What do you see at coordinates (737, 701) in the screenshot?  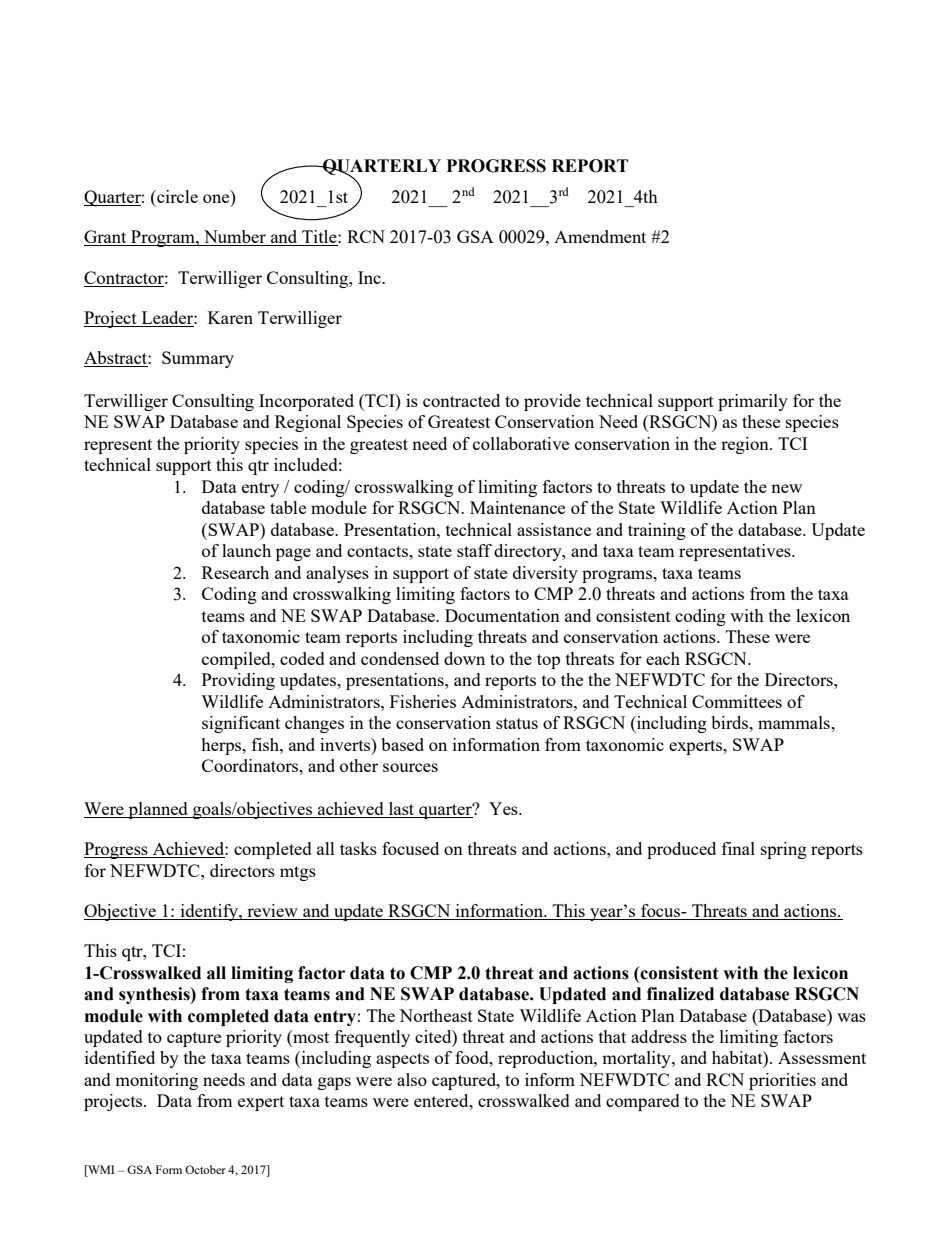 I see `Committees` at bounding box center [737, 701].
